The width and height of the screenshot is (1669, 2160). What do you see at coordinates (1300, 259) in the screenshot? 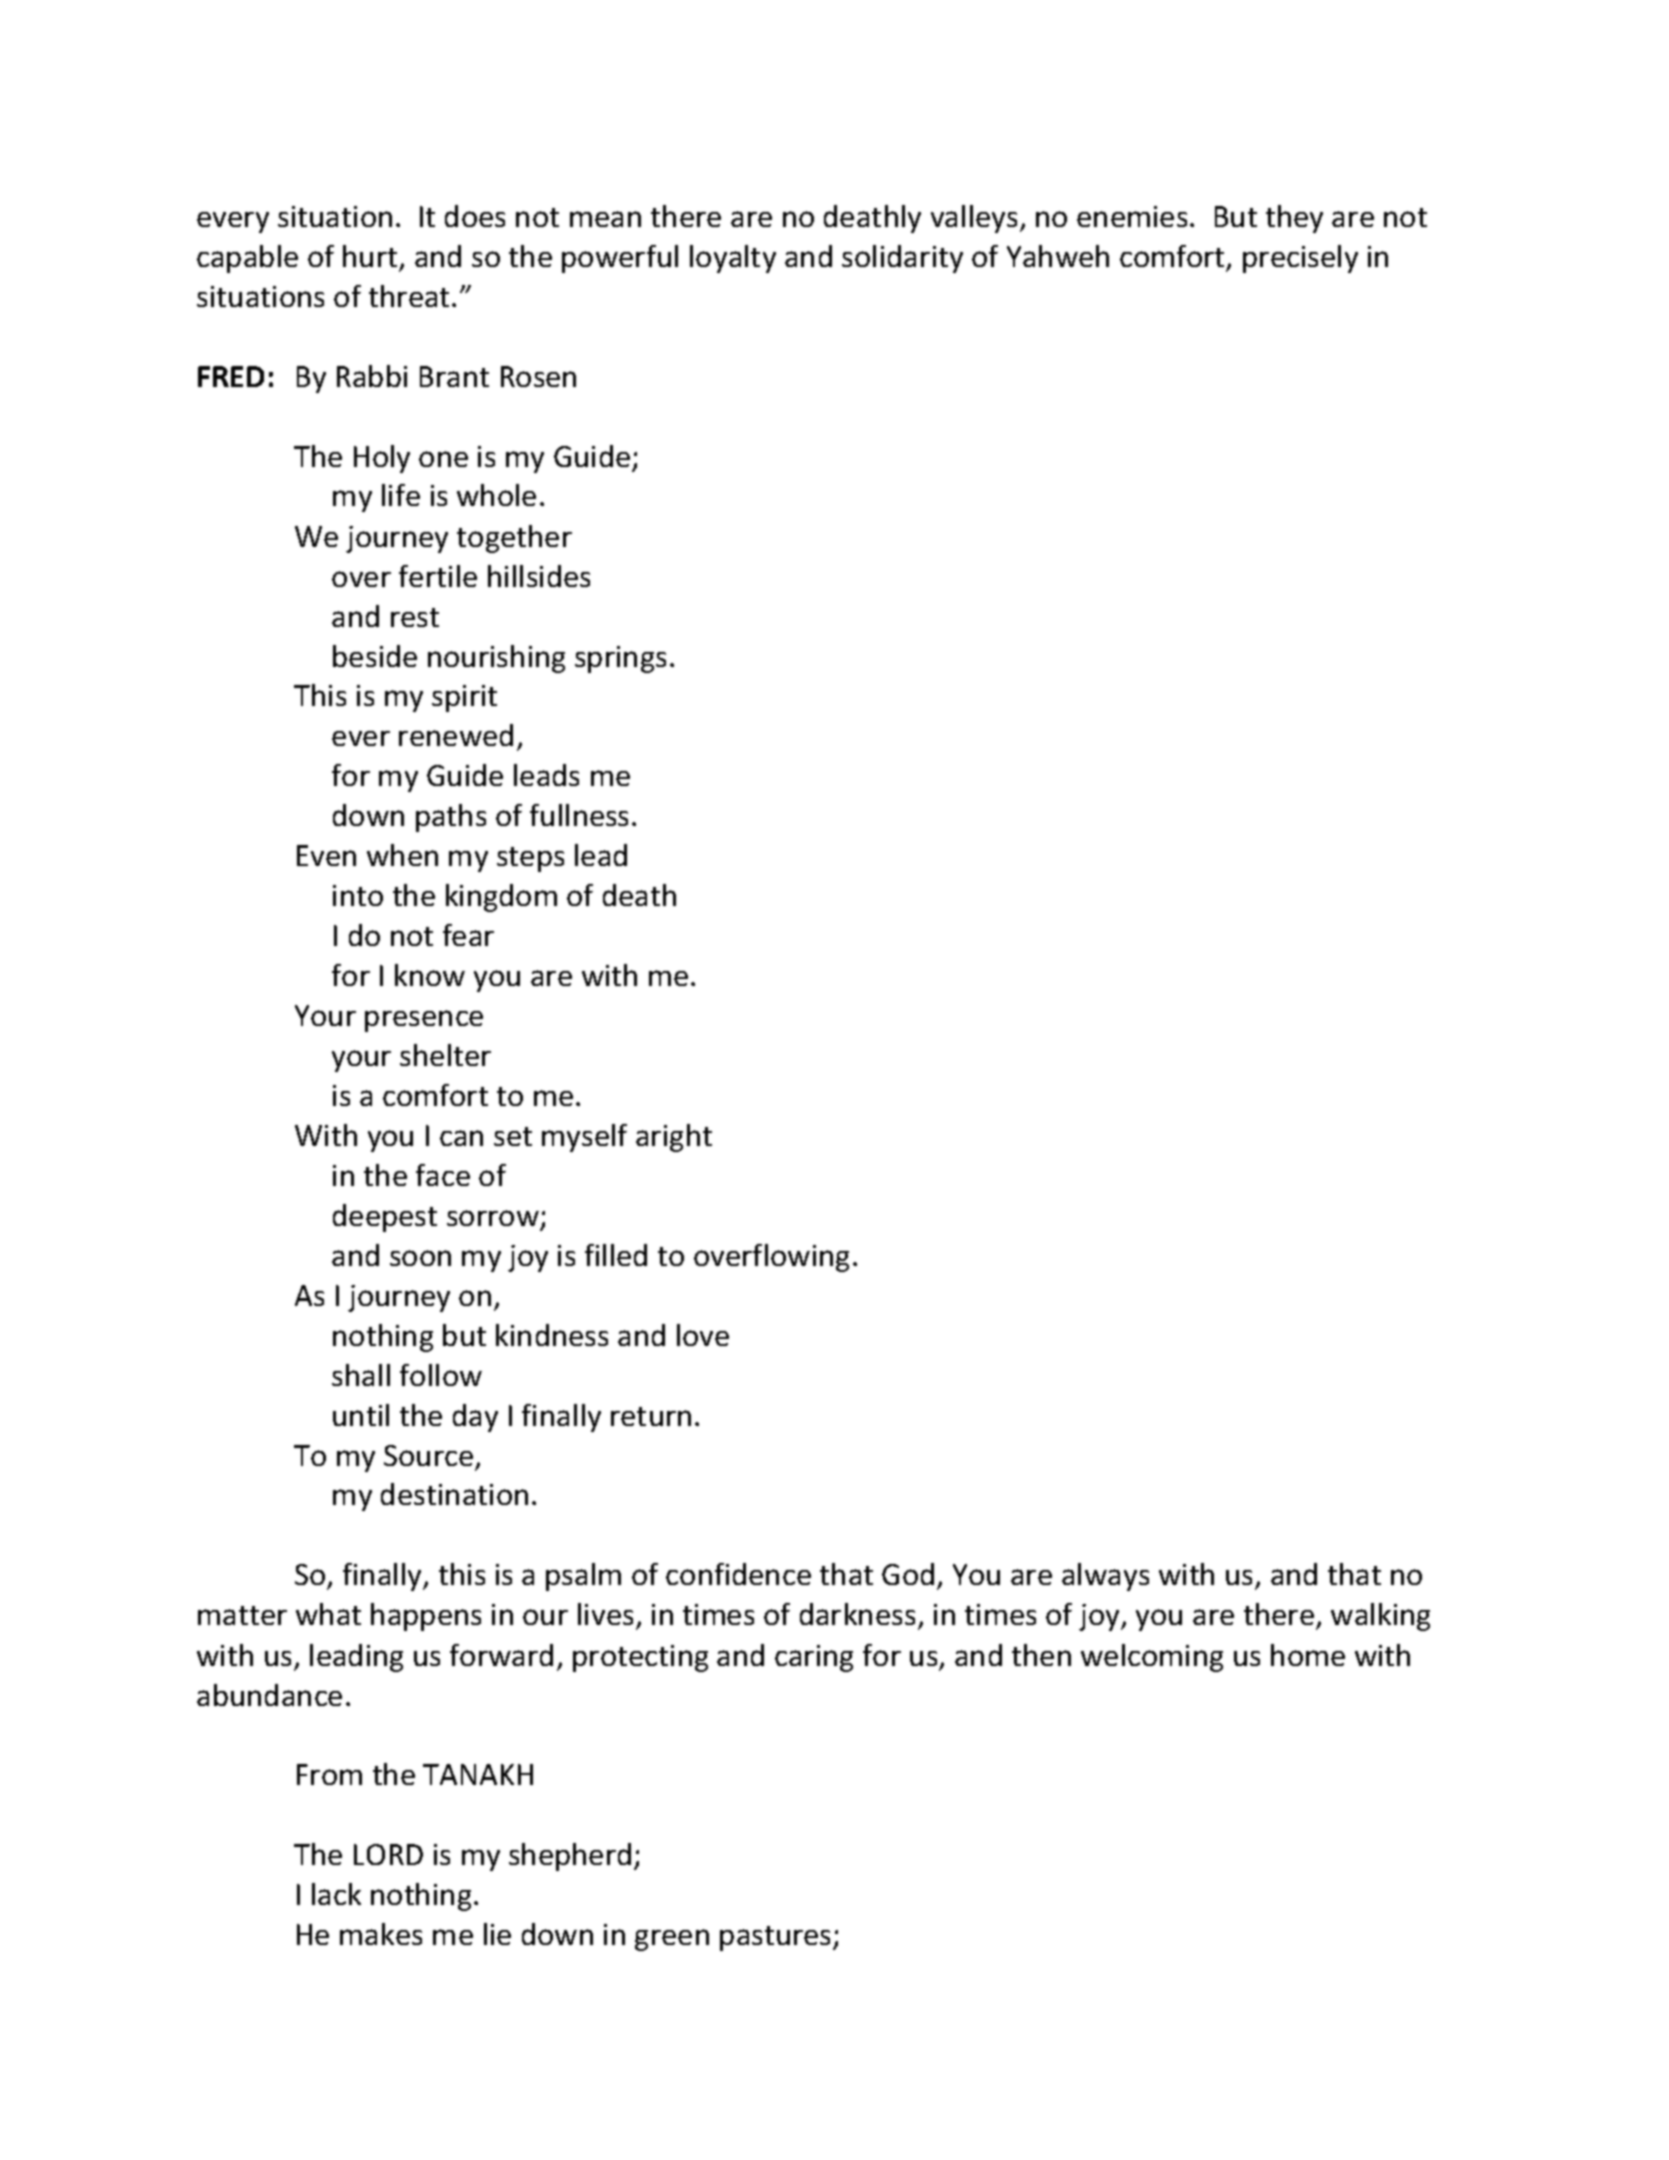
I see `precisely` at bounding box center [1300, 259].
